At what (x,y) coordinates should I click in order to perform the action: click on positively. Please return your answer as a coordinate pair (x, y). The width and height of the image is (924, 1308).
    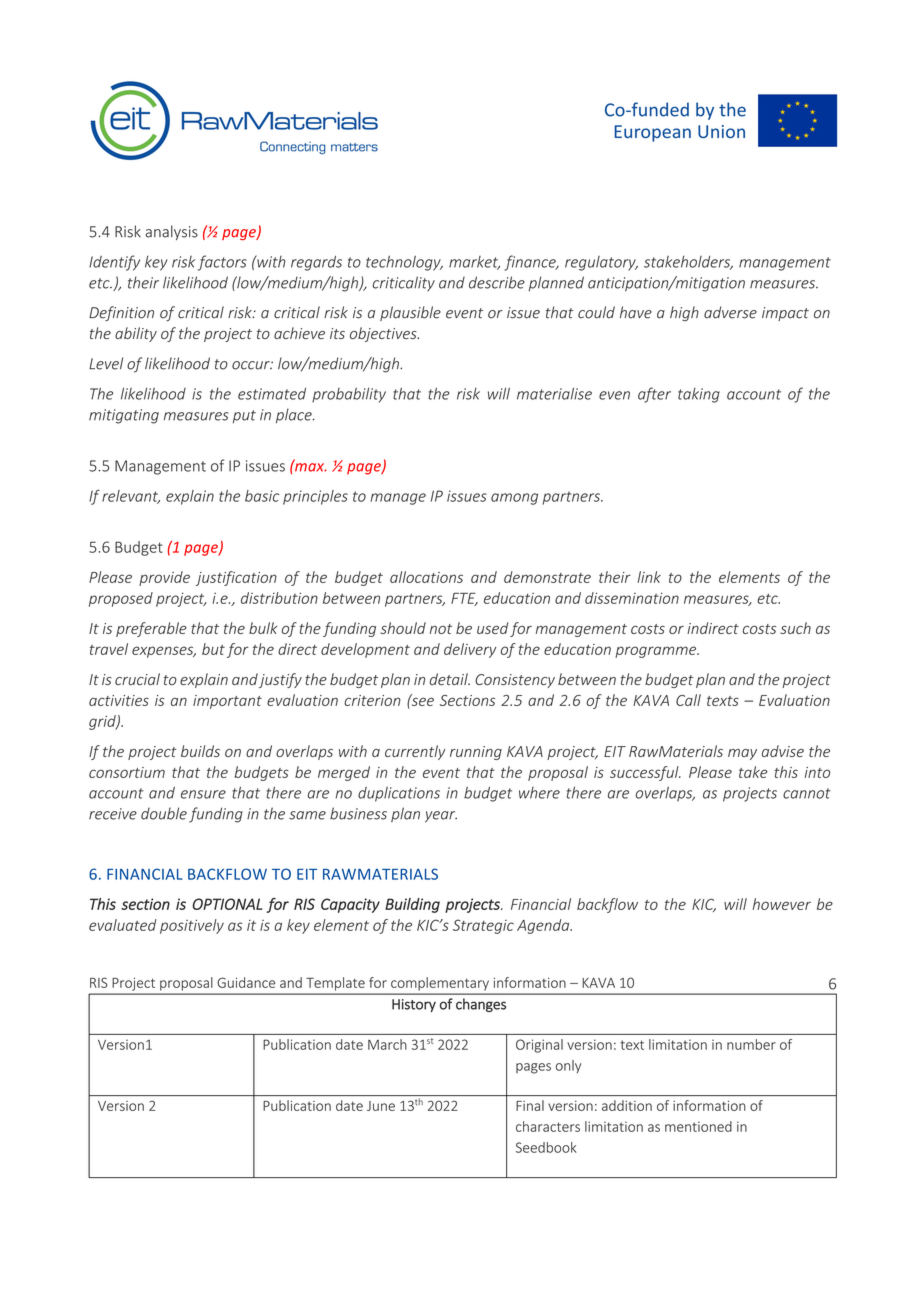
    Looking at the image, I should click on (192, 926).
